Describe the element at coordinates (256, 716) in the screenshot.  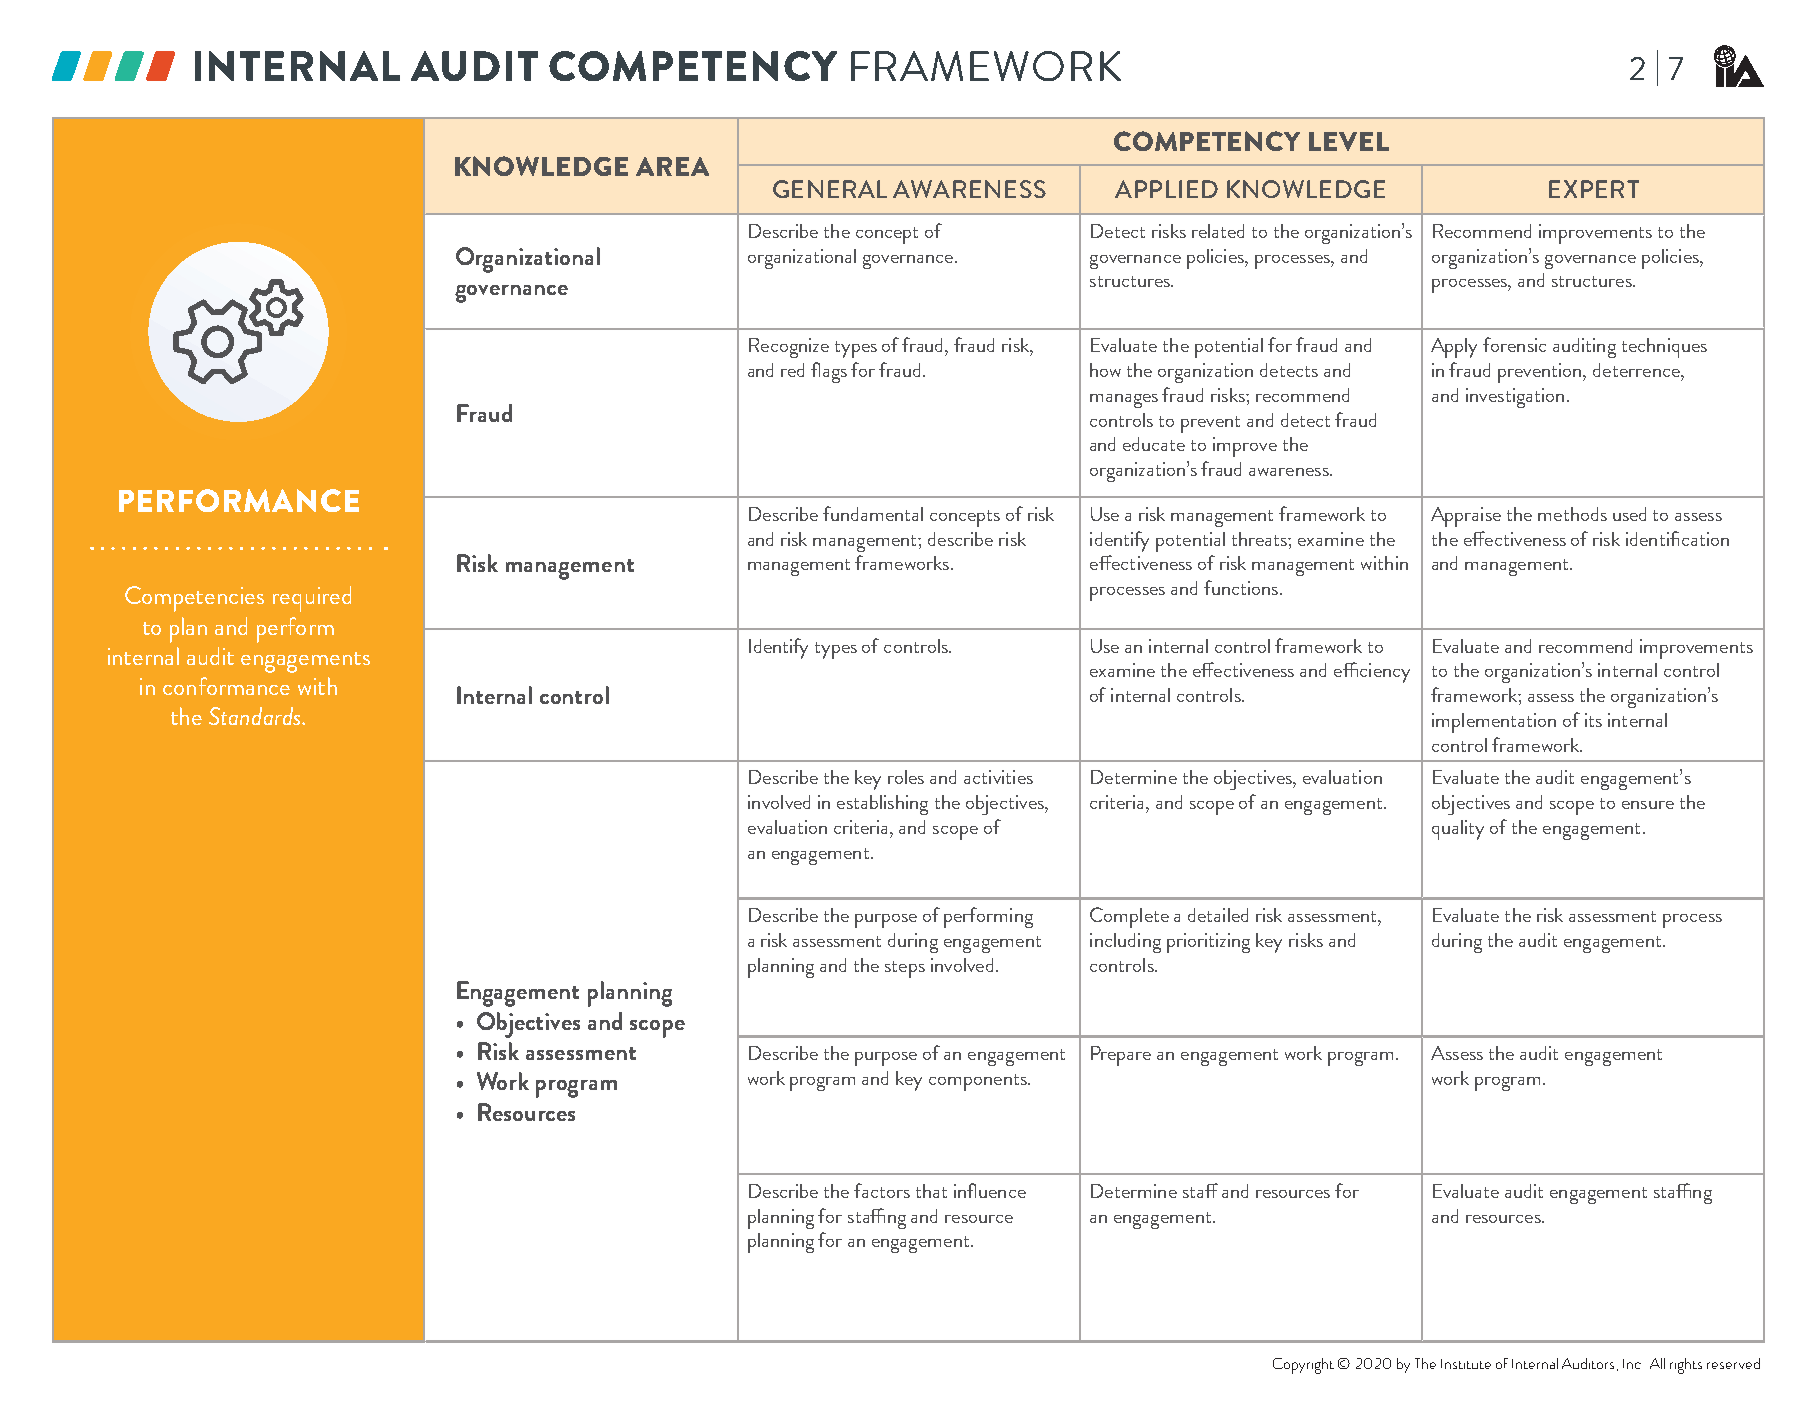
I see `Standards` at that location.
